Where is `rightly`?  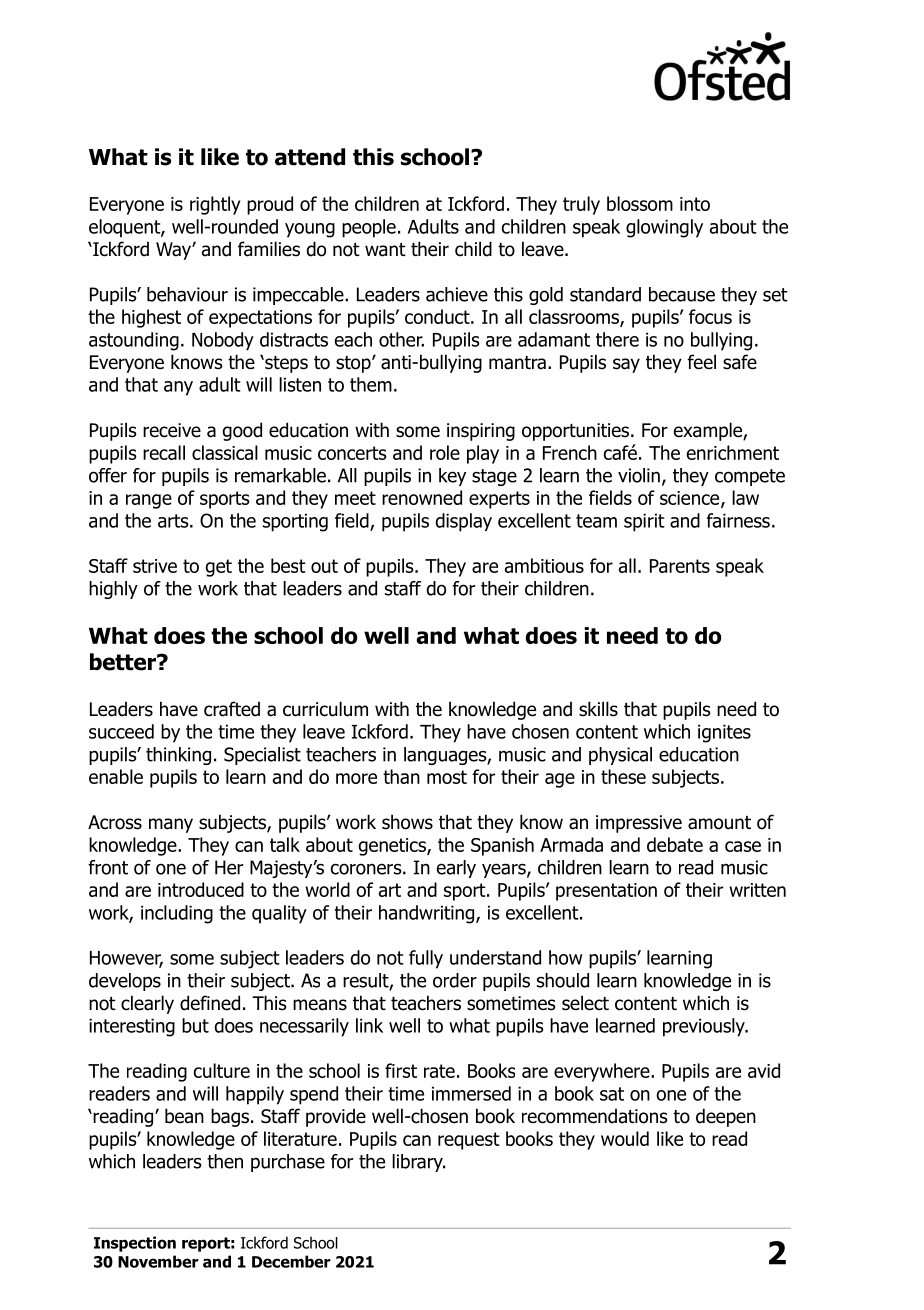 rightly is located at coordinates (215, 205).
